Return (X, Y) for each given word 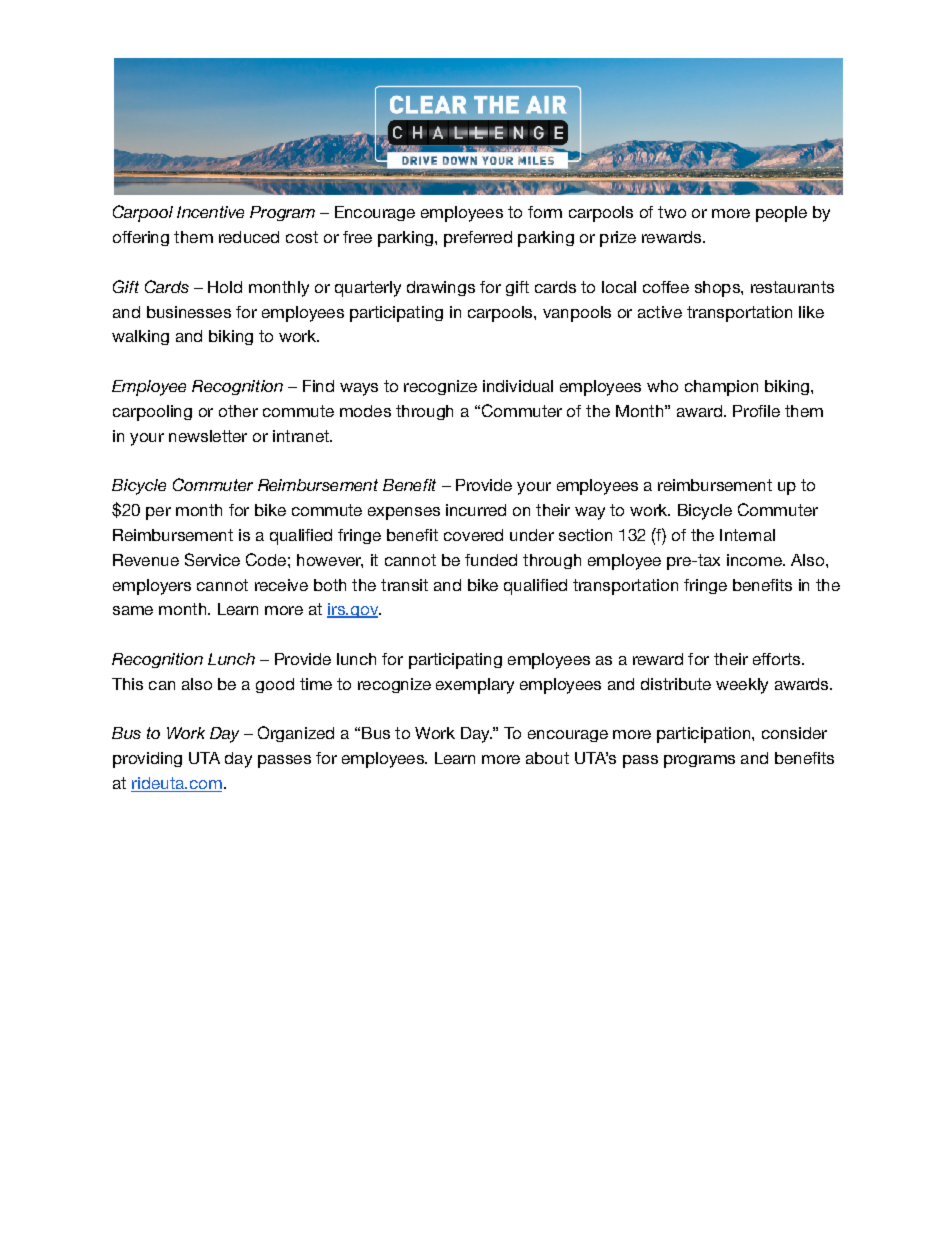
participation (705, 735)
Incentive (210, 212)
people (781, 214)
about (547, 758)
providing (147, 760)
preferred (478, 239)
